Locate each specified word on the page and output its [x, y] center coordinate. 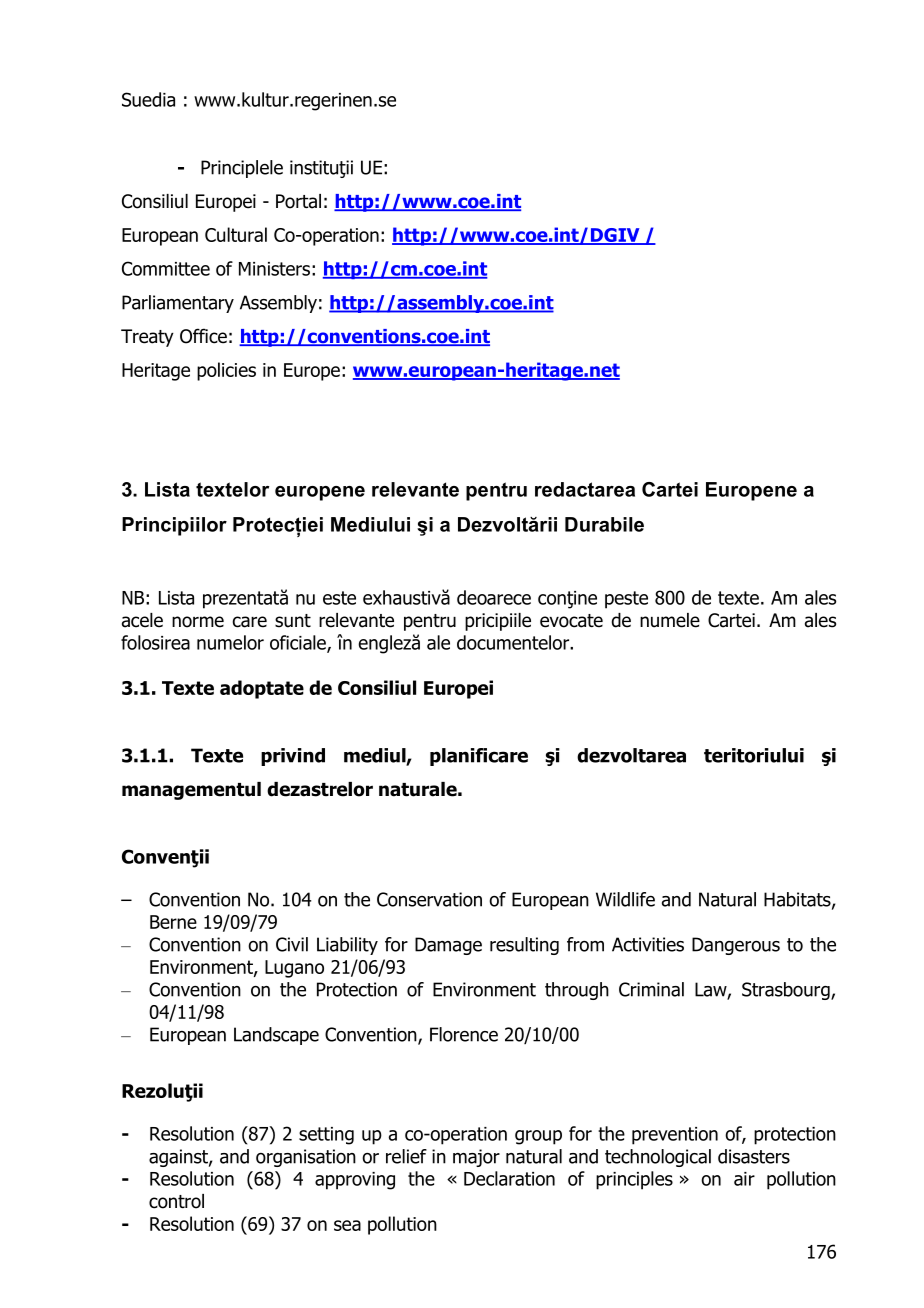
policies [226, 371]
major [476, 1158]
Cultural [236, 234]
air [744, 1179]
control [176, 1201]
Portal [298, 201]
